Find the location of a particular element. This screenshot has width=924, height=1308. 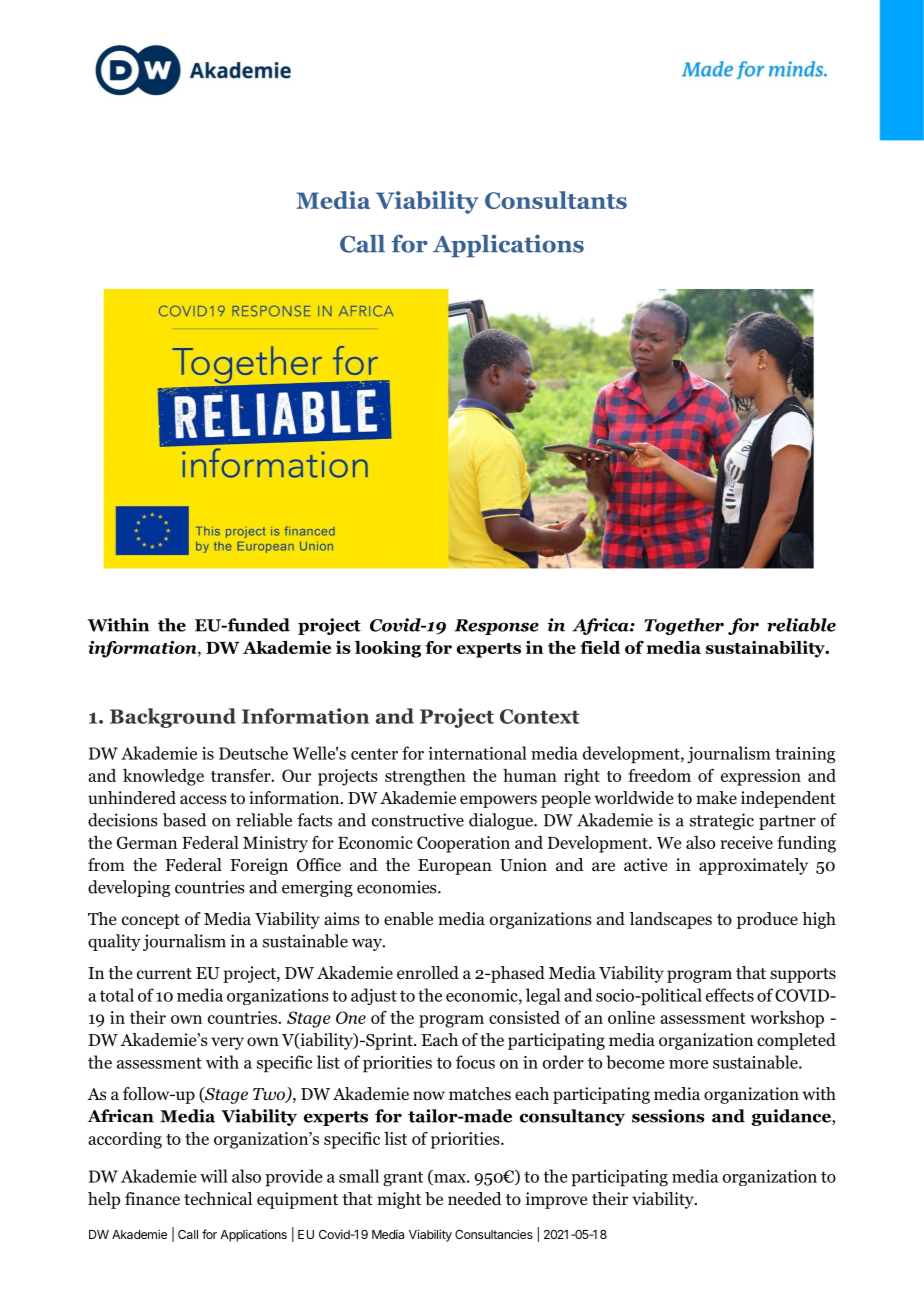

Consultants is located at coordinates (556, 200).
